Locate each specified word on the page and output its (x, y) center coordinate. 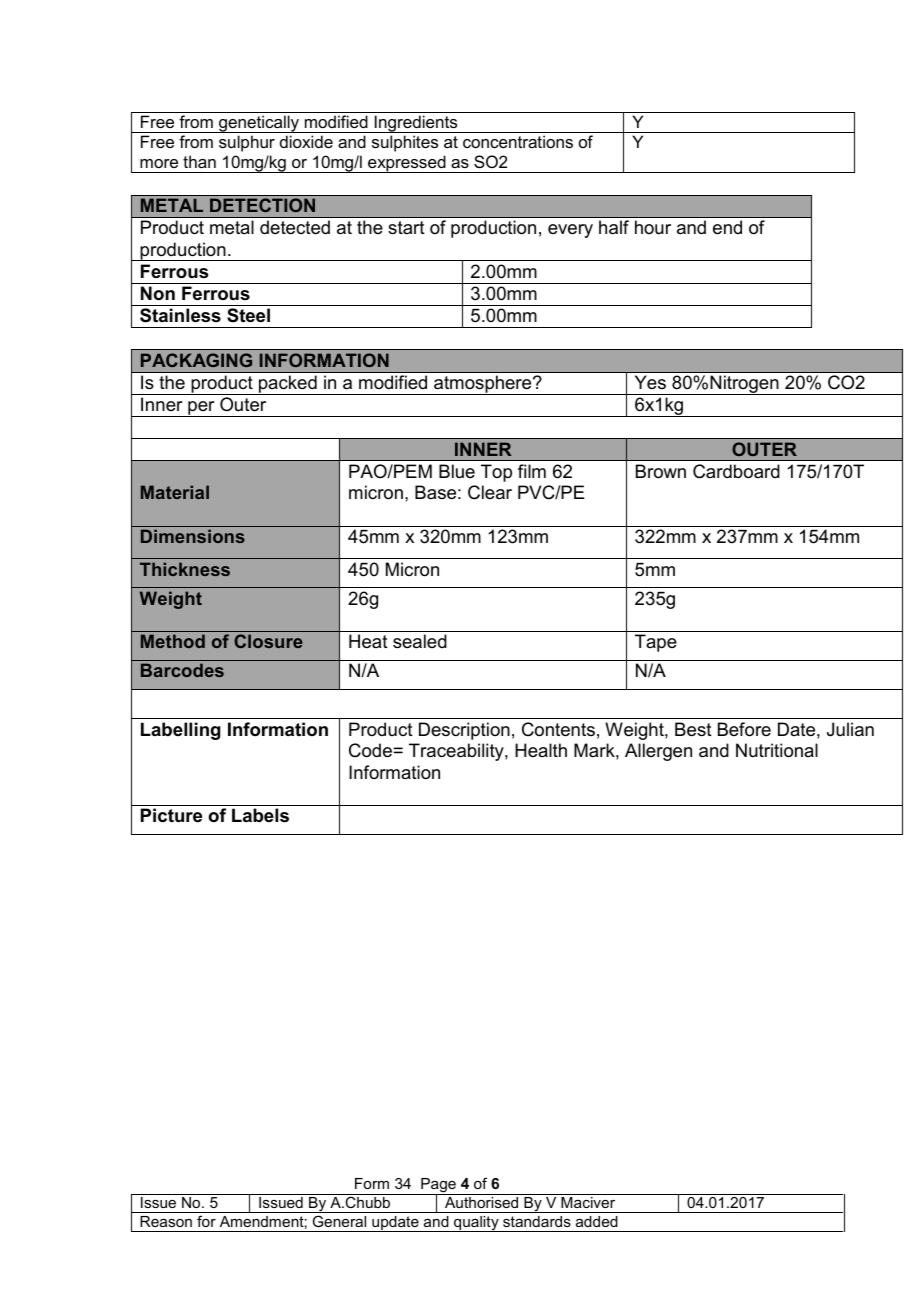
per (201, 409)
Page (438, 1187)
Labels (260, 815)
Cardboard (736, 471)
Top (496, 473)
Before (744, 729)
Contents (558, 729)
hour (653, 227)
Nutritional (777, 750)
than (199, 161)
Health (541, 750)
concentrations (518, 141)
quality (476, 1224)
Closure (268, 641)
